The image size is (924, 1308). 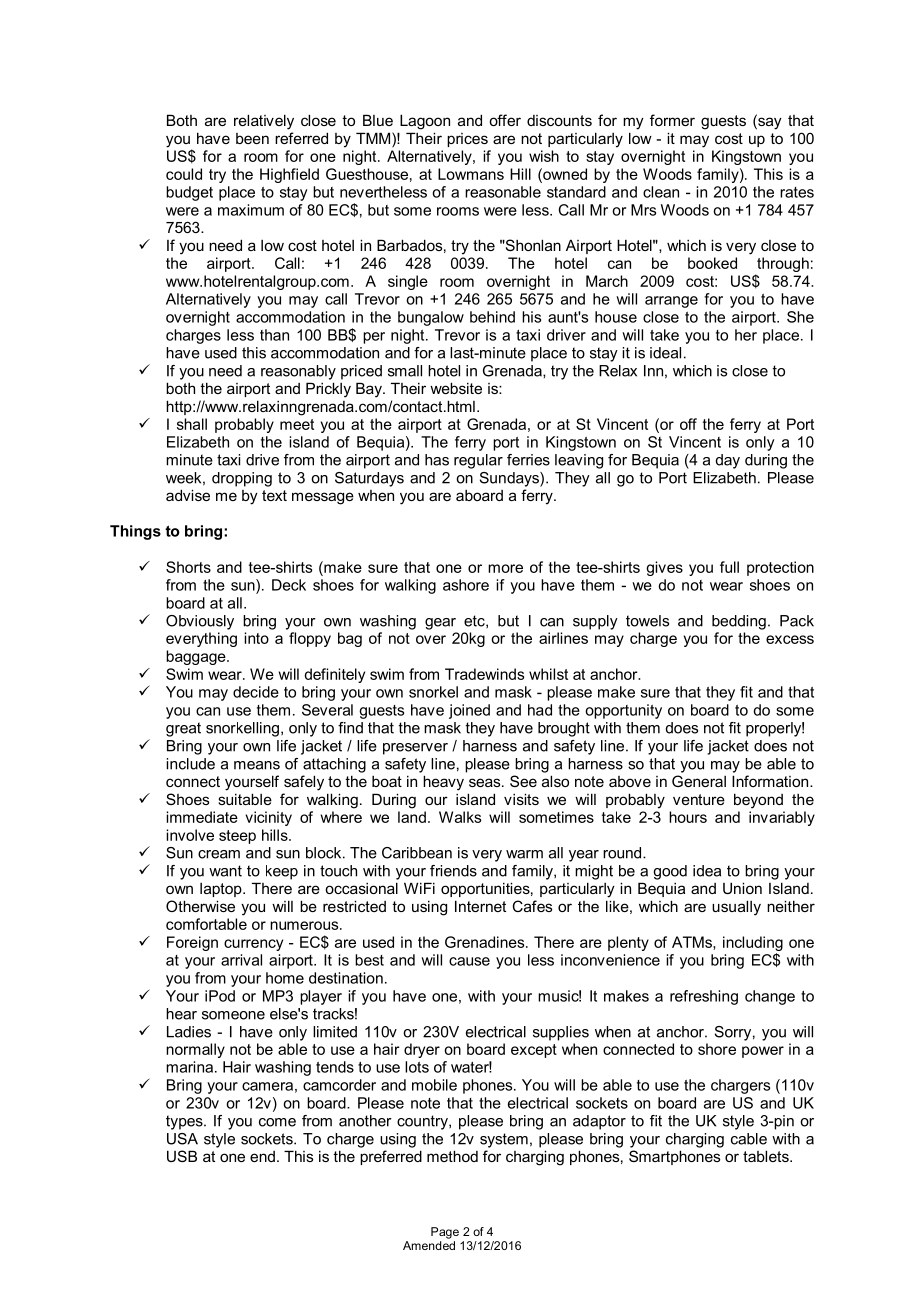 What do you see at coordinates (467, 140) in the page?
I see `prices` at bounding box center [467, 140].
